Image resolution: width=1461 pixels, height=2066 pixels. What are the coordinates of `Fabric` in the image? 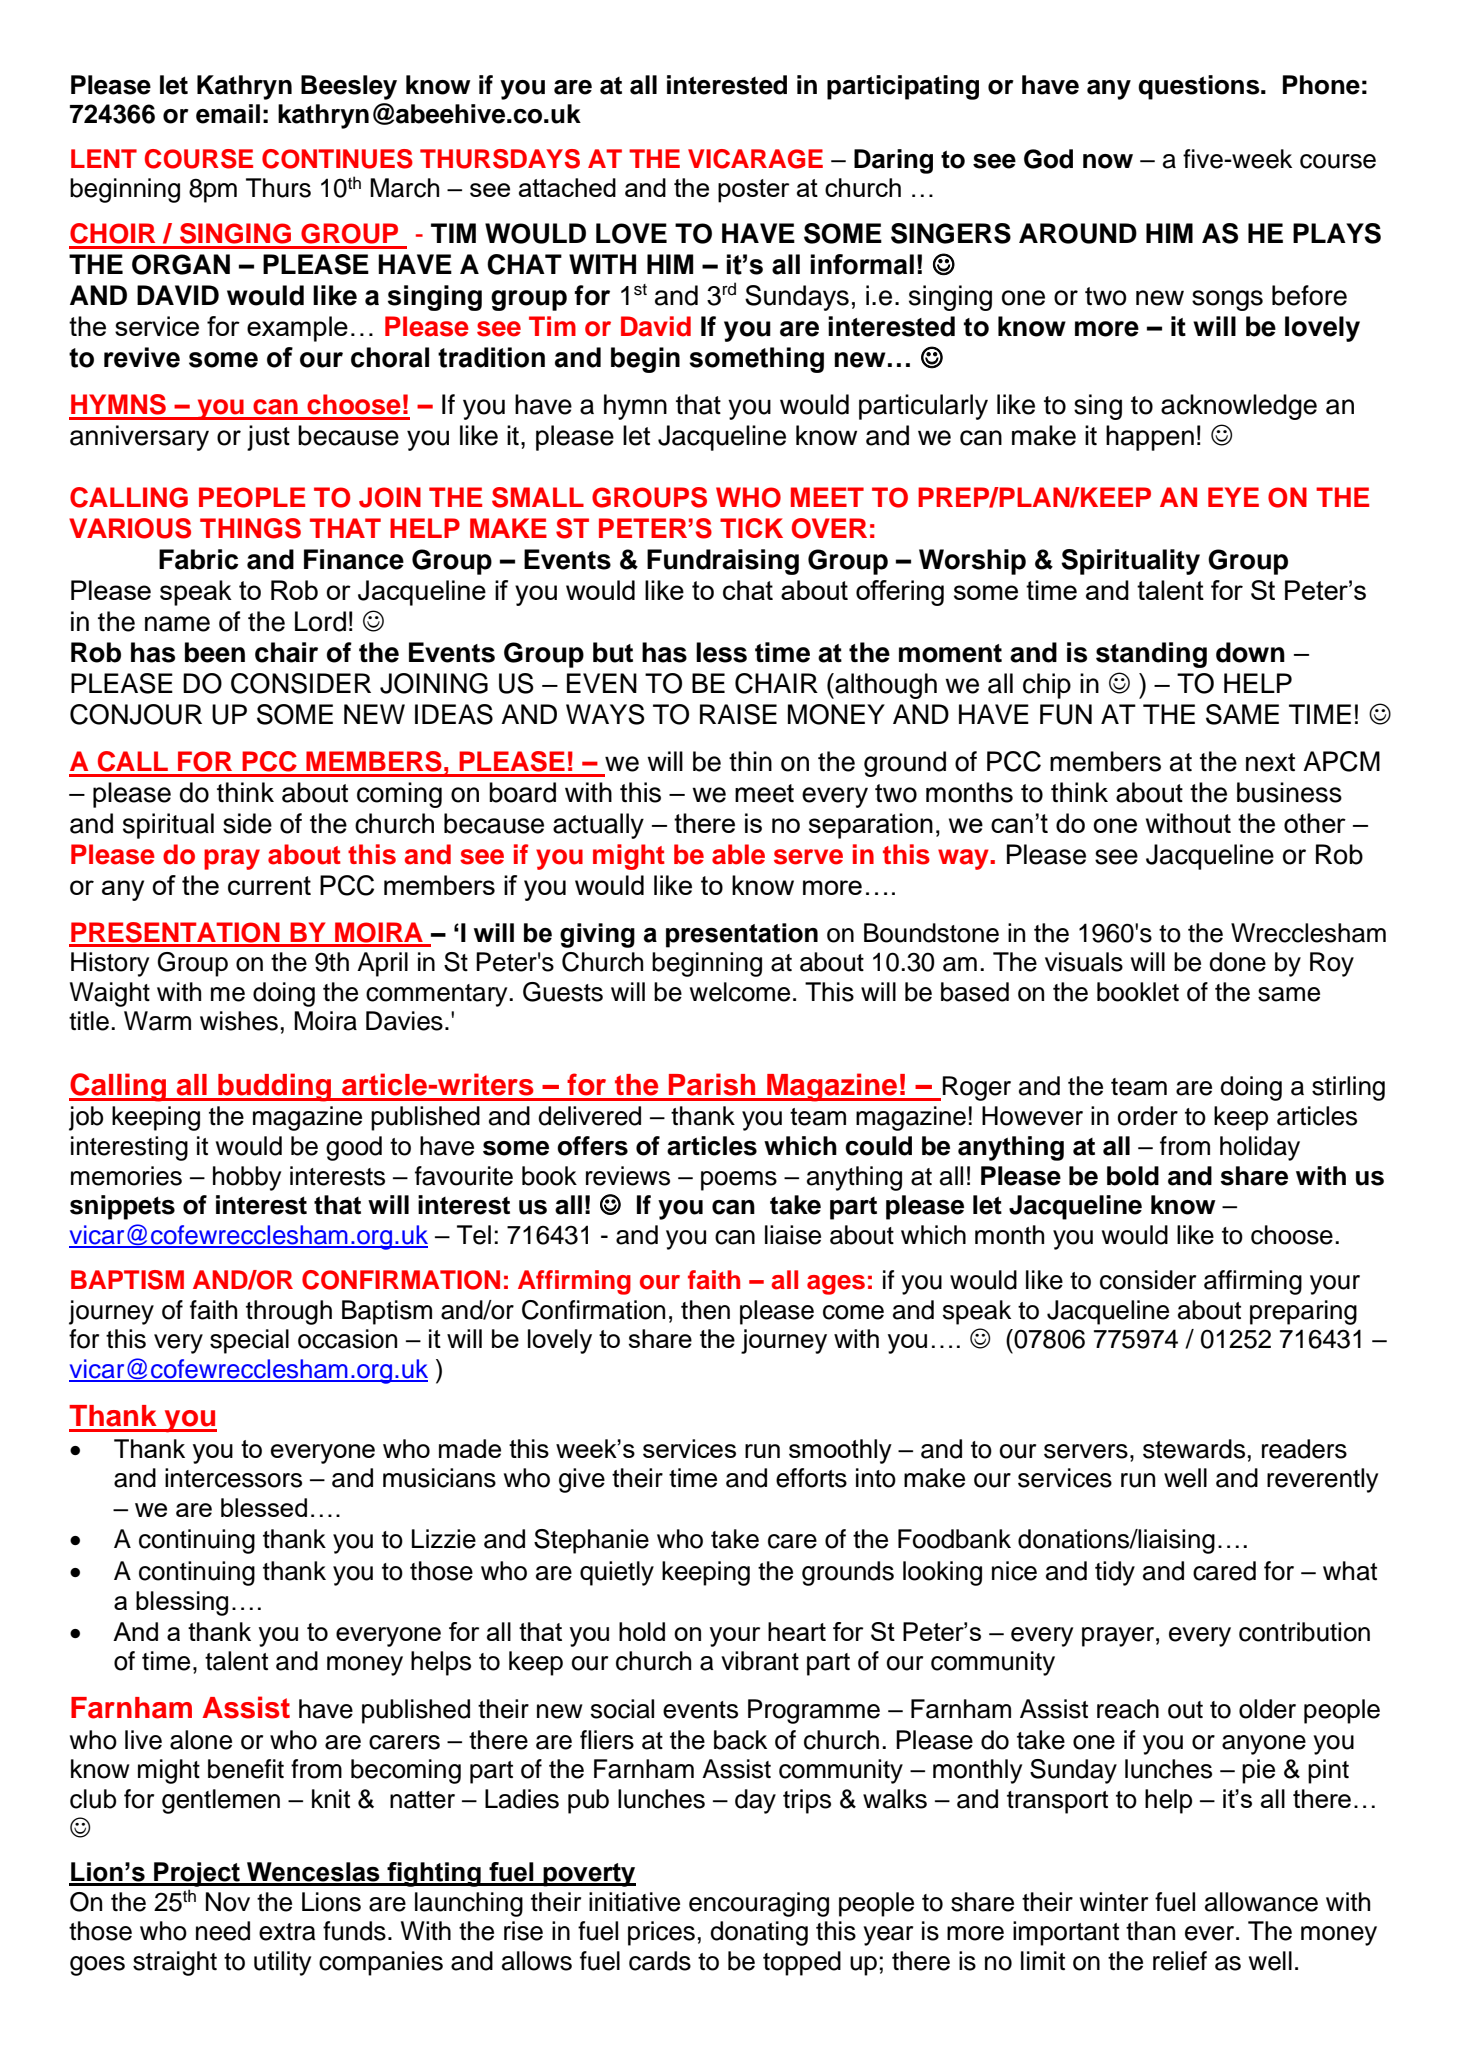 It's located at (198, 559).
